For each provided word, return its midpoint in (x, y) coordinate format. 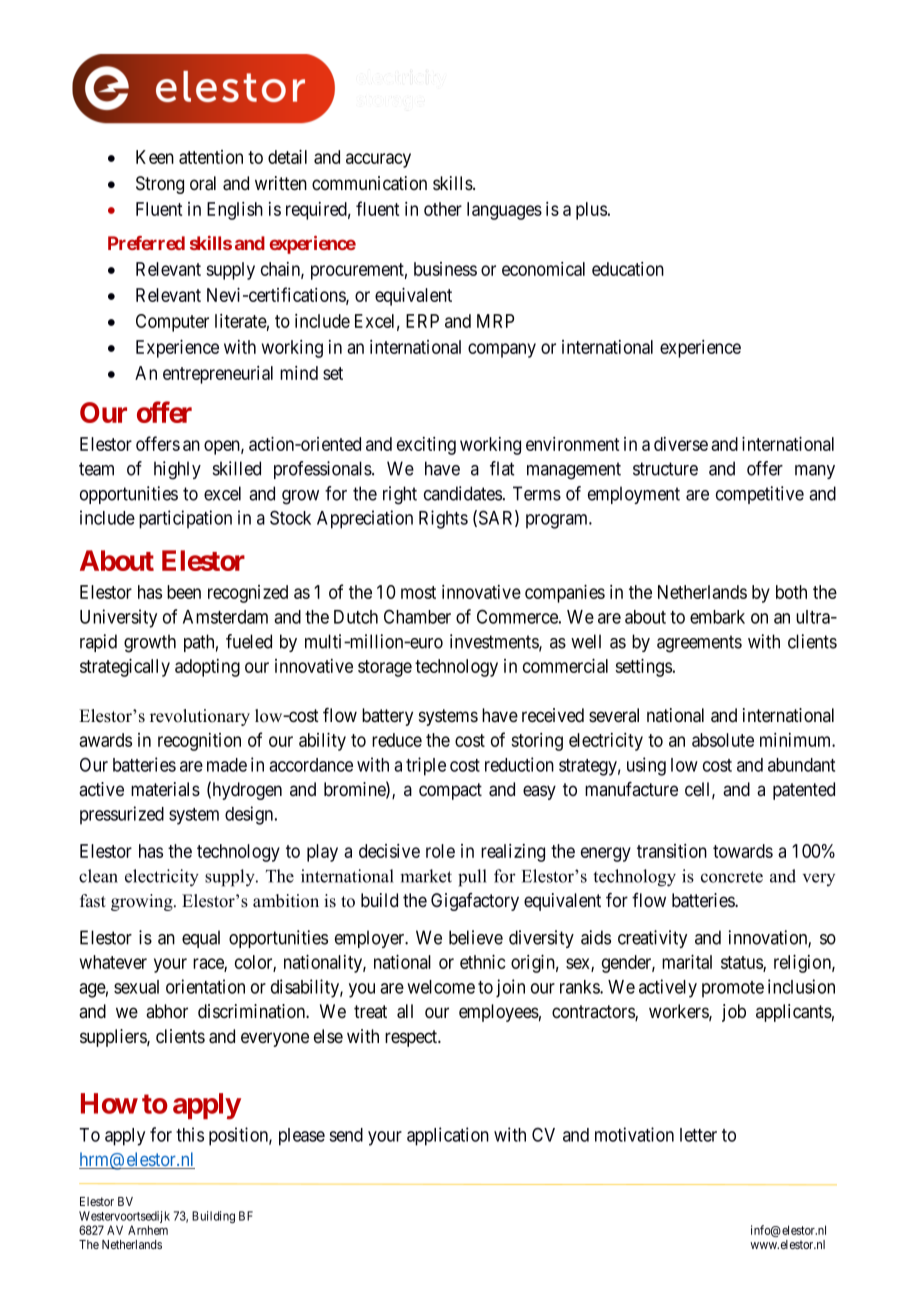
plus (591, 211)
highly (177, 470)
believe (476, 937)
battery (387, 717)
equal (201, 939)
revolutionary (200, 717)
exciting (426, 446)
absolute (723, 740)
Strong (160, 185)
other (443, 209)
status (742, 964)
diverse (681, 444)
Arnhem (148, 1230)
